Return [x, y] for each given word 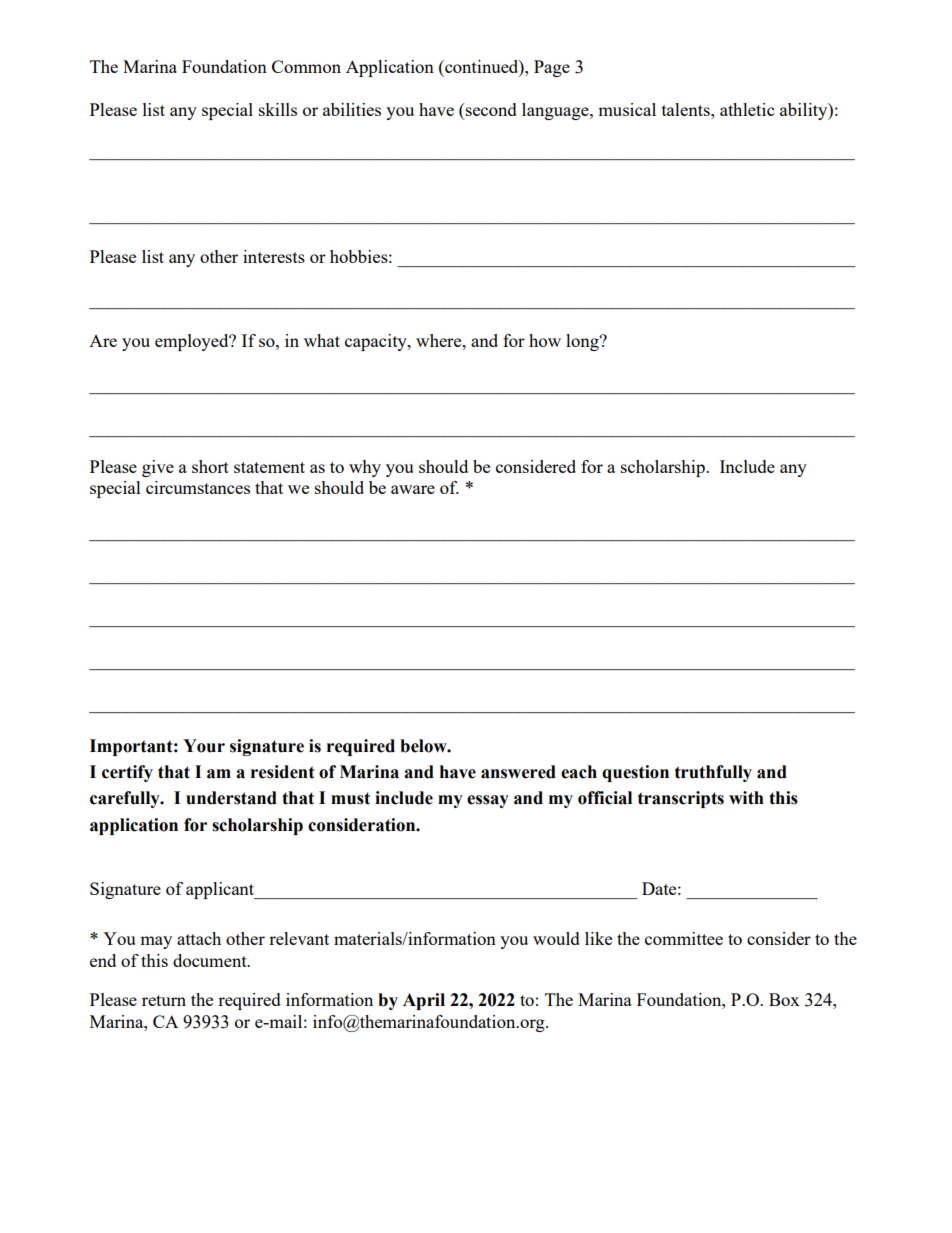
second [490, 109]
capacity [377, 342]
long [583, 342]
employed [193, 342]
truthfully [713, 773]
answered [518, 772]
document [211, 960]
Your [204, 746]
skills [278, 109]
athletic [747, 109]
